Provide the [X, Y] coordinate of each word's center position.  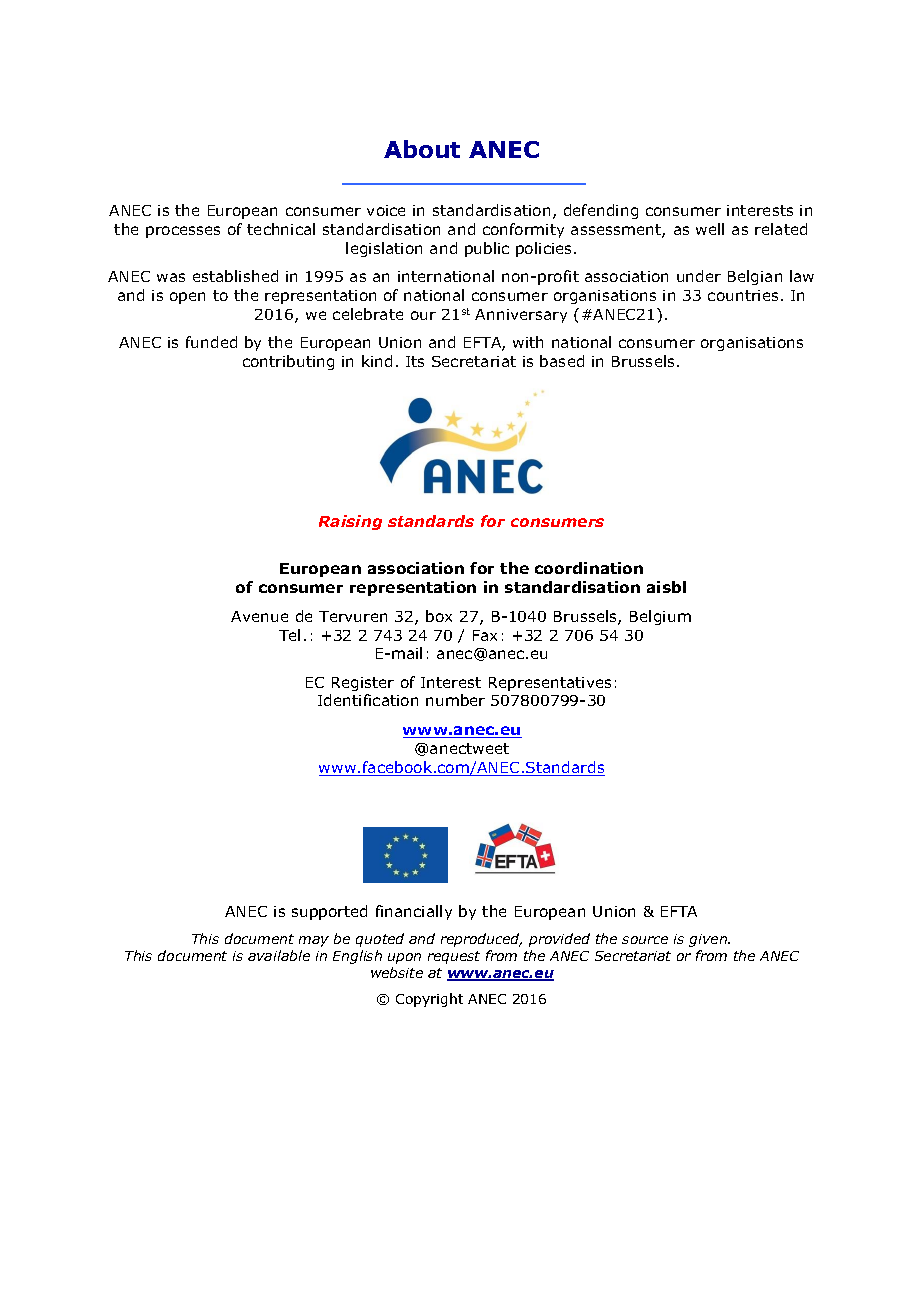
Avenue [259, 616]
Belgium [660, 617]
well [710, 229]
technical [281, 229]
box [439, 616]
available [279, 955]
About [422, 149]
